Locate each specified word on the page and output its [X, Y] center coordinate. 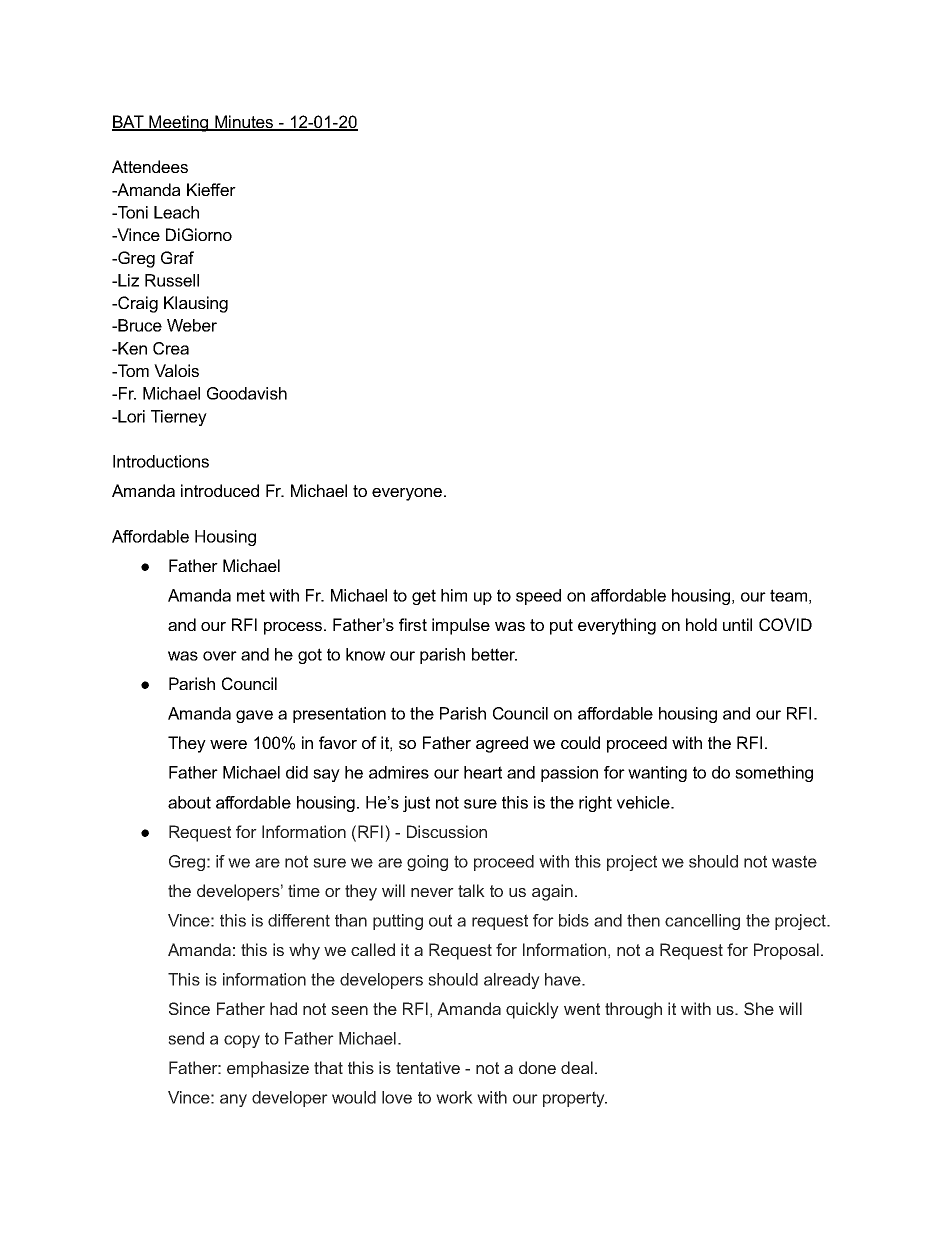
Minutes [244, 123]
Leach [176, 212]
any [233, 1100]
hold [701, 624]
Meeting [179, 123]
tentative [428, 1067]
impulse [461, 626]
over [220, 656]
